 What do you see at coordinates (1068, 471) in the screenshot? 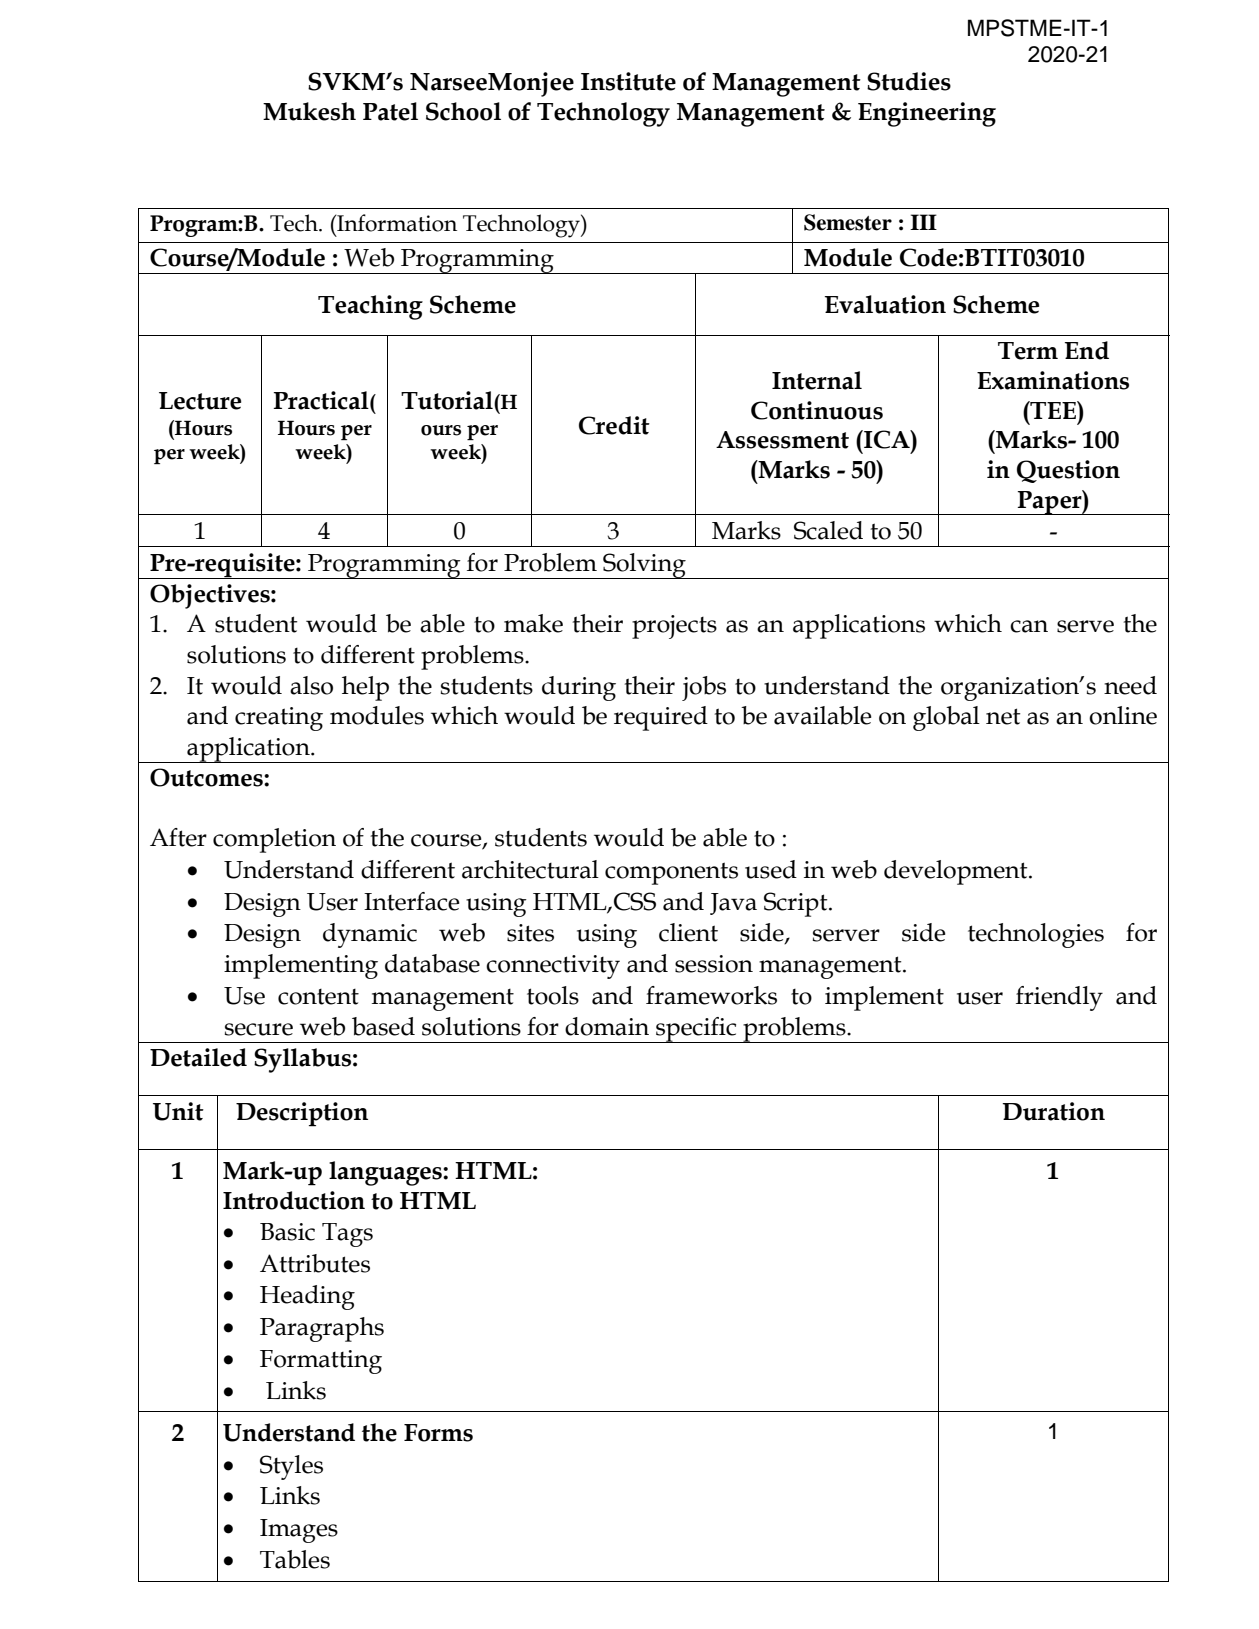
I see `Question` at bounding box center [1068, 471].
